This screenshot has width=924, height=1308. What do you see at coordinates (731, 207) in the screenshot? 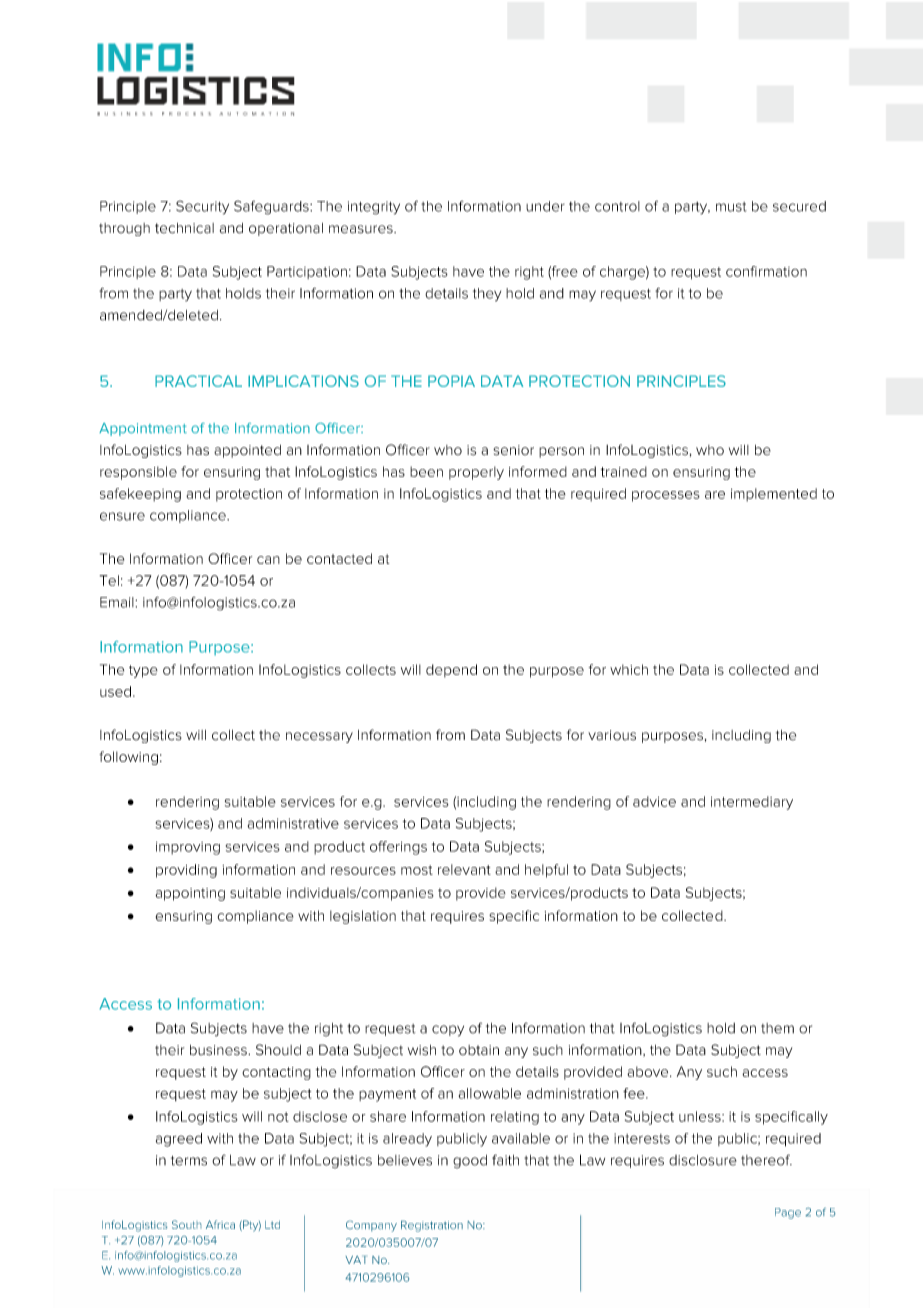
I see `must` at bounding box center [731, 207].
